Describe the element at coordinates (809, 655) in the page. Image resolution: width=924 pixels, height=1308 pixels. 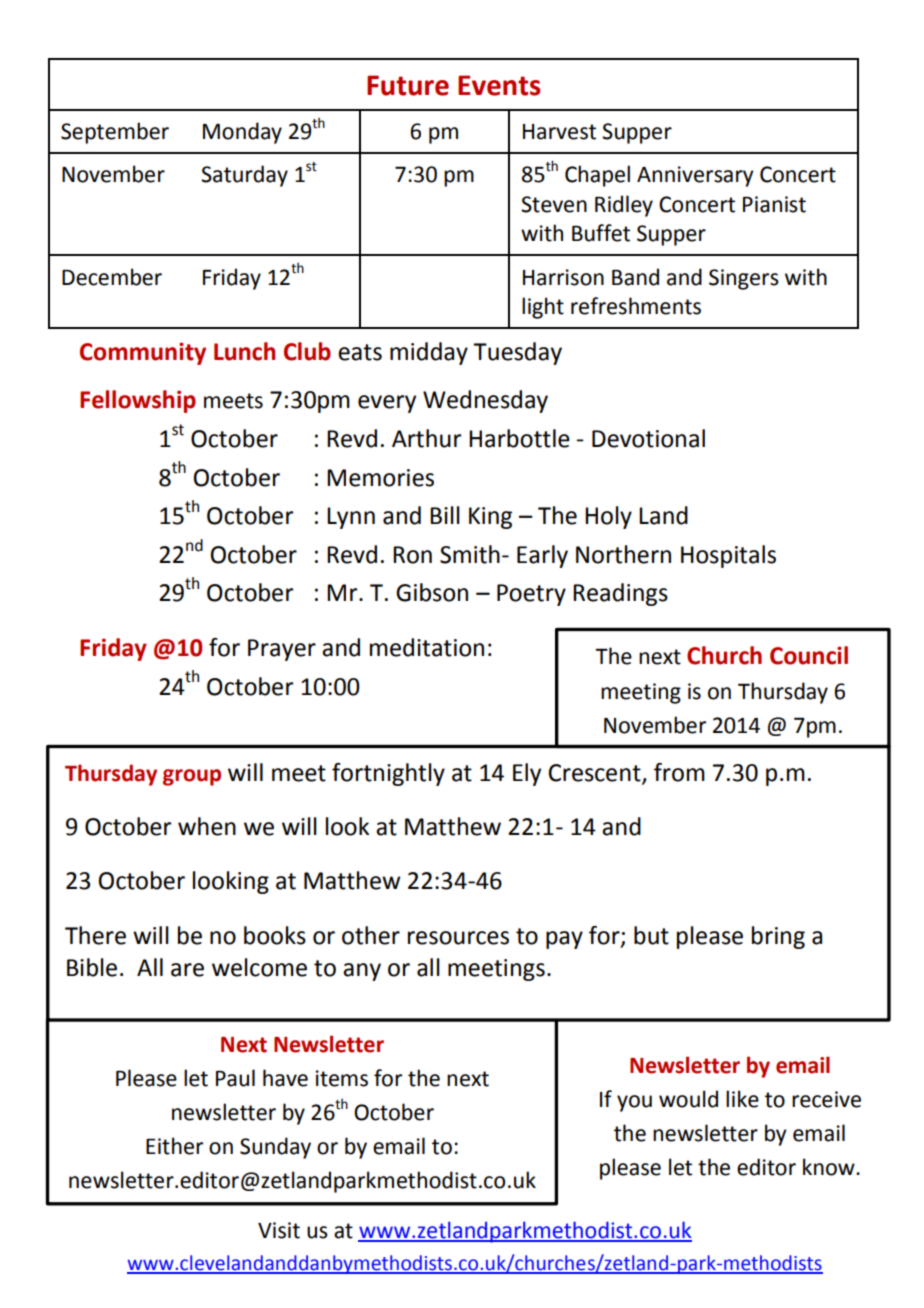
I see `Council` at that location.
